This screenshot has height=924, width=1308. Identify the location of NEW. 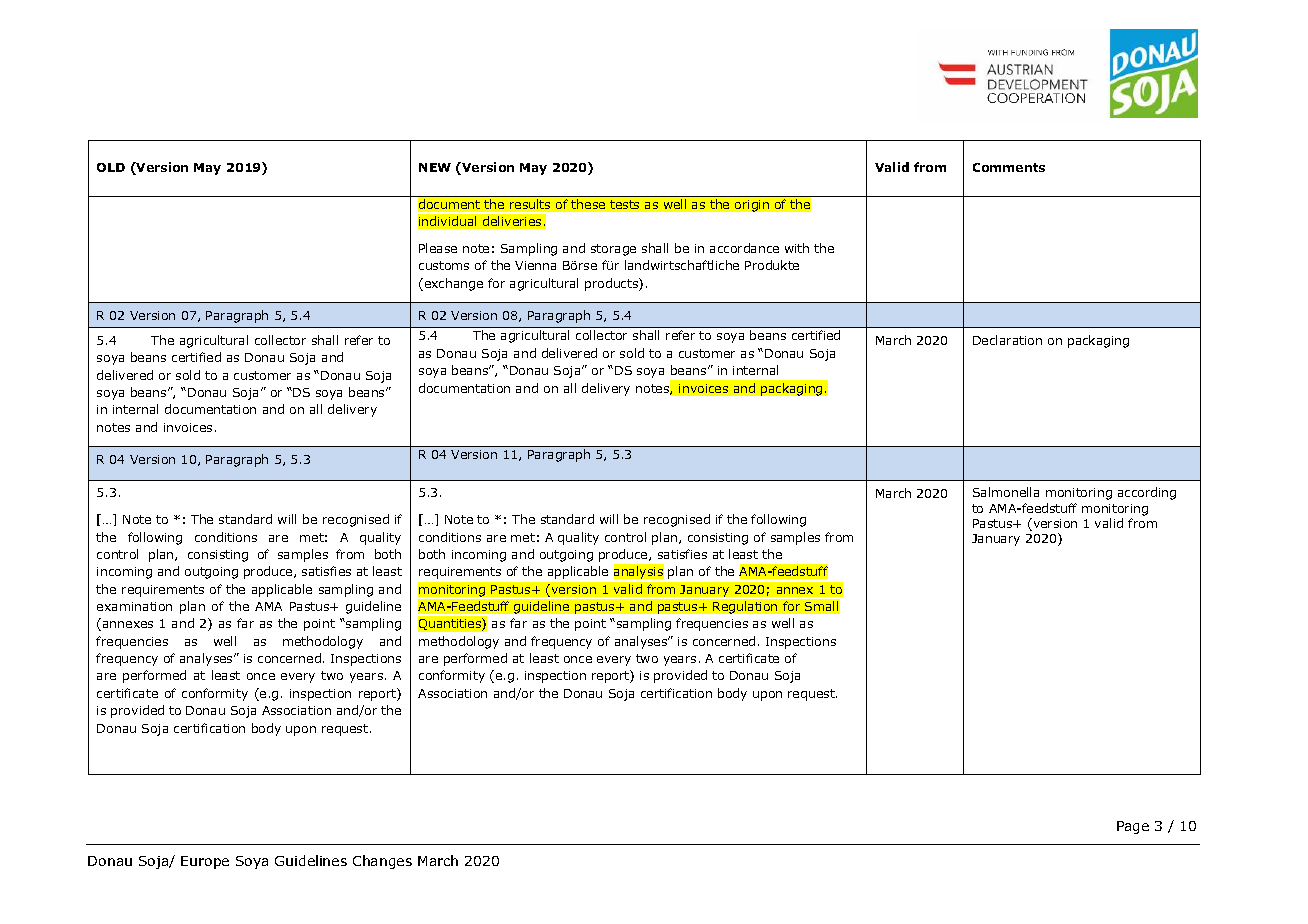
(435, 167).
